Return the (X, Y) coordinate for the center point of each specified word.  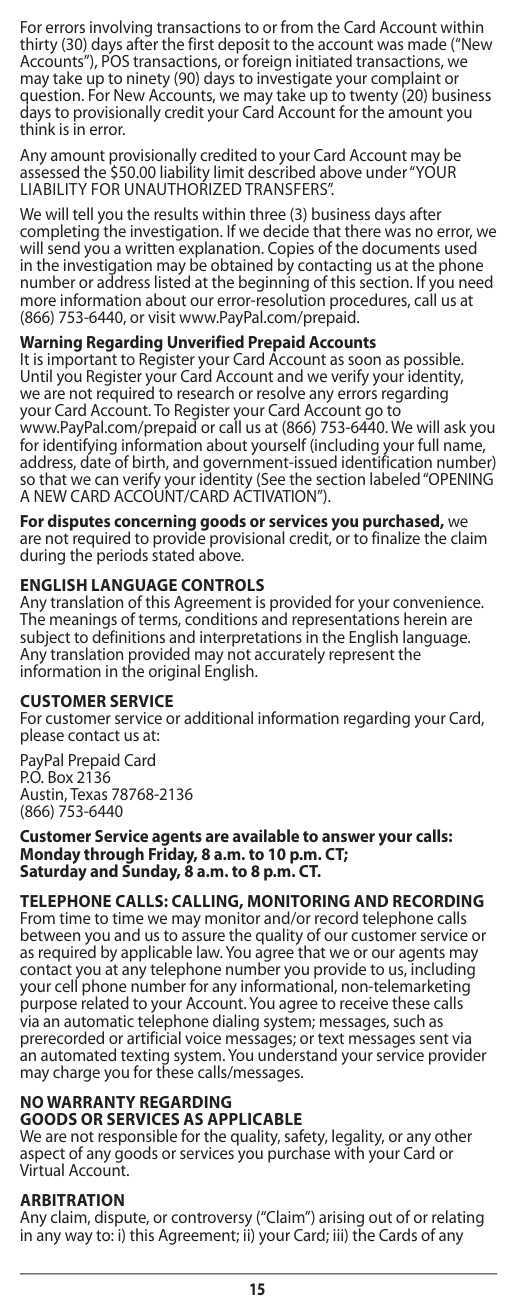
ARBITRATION (72, 1200)
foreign (265, 64)
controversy (212, 1221)
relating (458, 1220)
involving (121, 29)
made (427, 43)
